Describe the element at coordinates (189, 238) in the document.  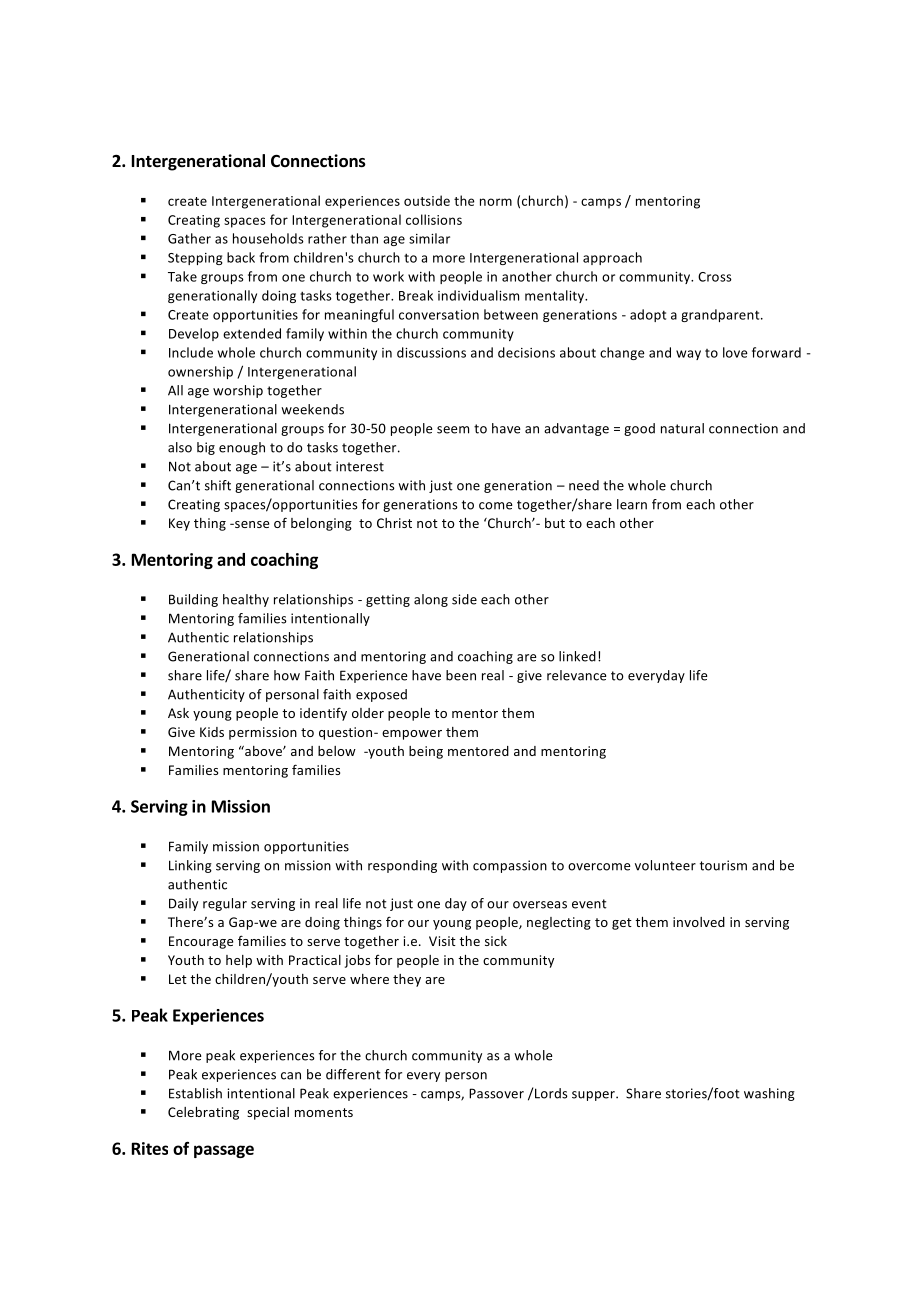
I see `Gather` at that location.
